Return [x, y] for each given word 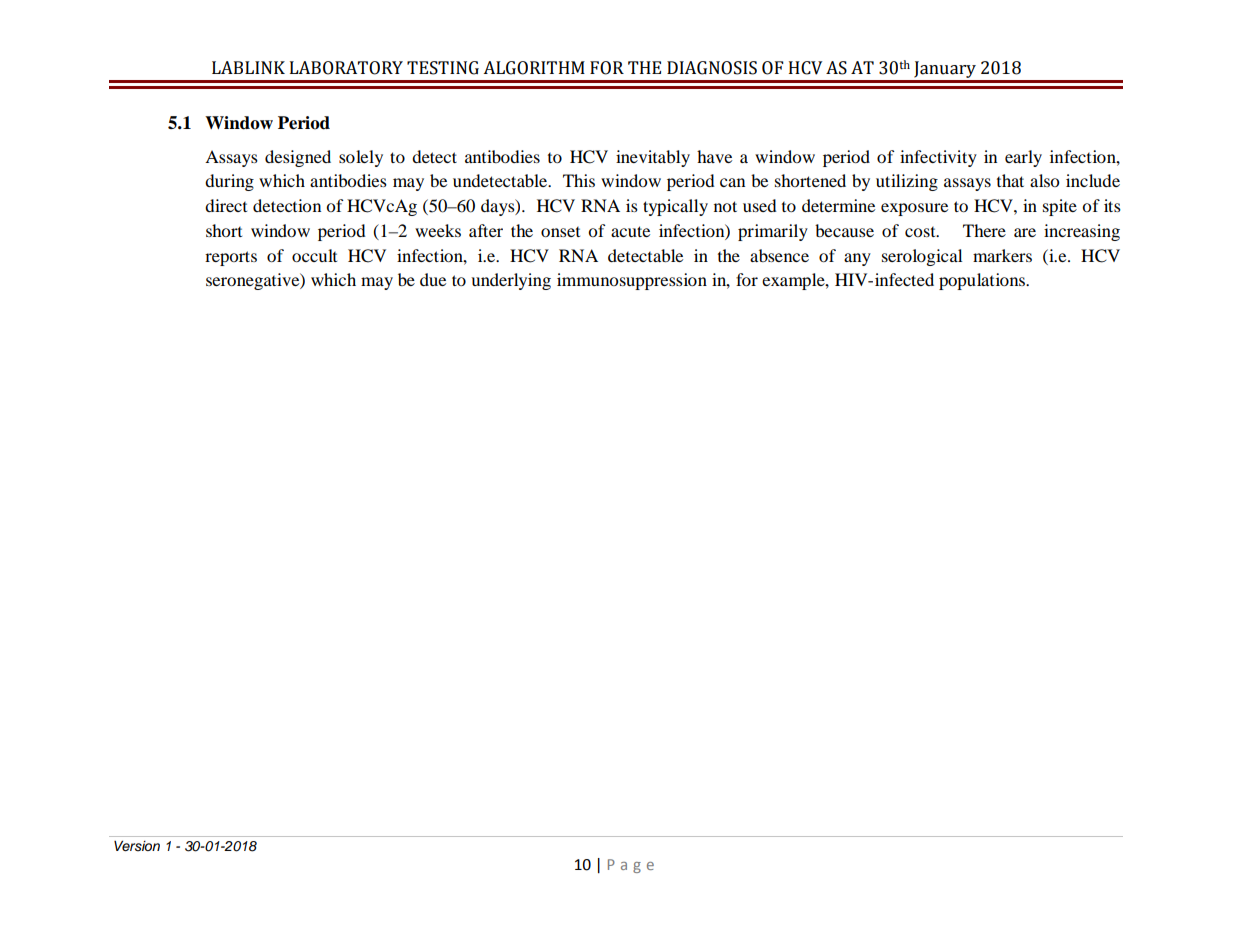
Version [137, 846]
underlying [511, 281]
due [433, 279]
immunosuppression [632, 281]
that [1010, 180]
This [579, 180]
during [229, 182]
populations [983, 281]
